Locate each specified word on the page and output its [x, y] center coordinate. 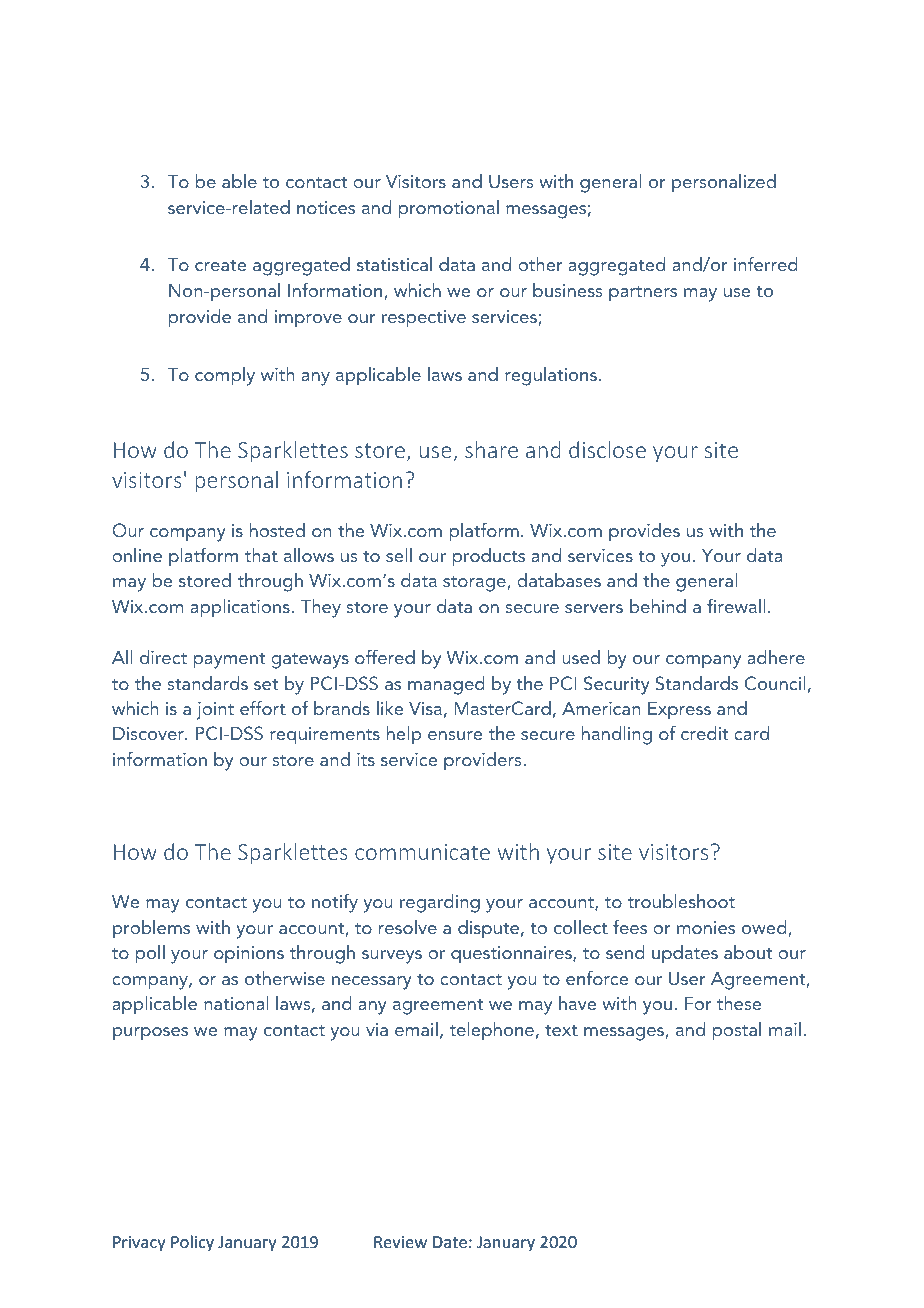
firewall [736, 605]
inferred [766, 263]
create [220, 265]
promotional [449, 209]
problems [151, 929]
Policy [192, 1243]
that [261, 555]
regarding [440, 903]
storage [475, 584]
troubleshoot [681, 901]
